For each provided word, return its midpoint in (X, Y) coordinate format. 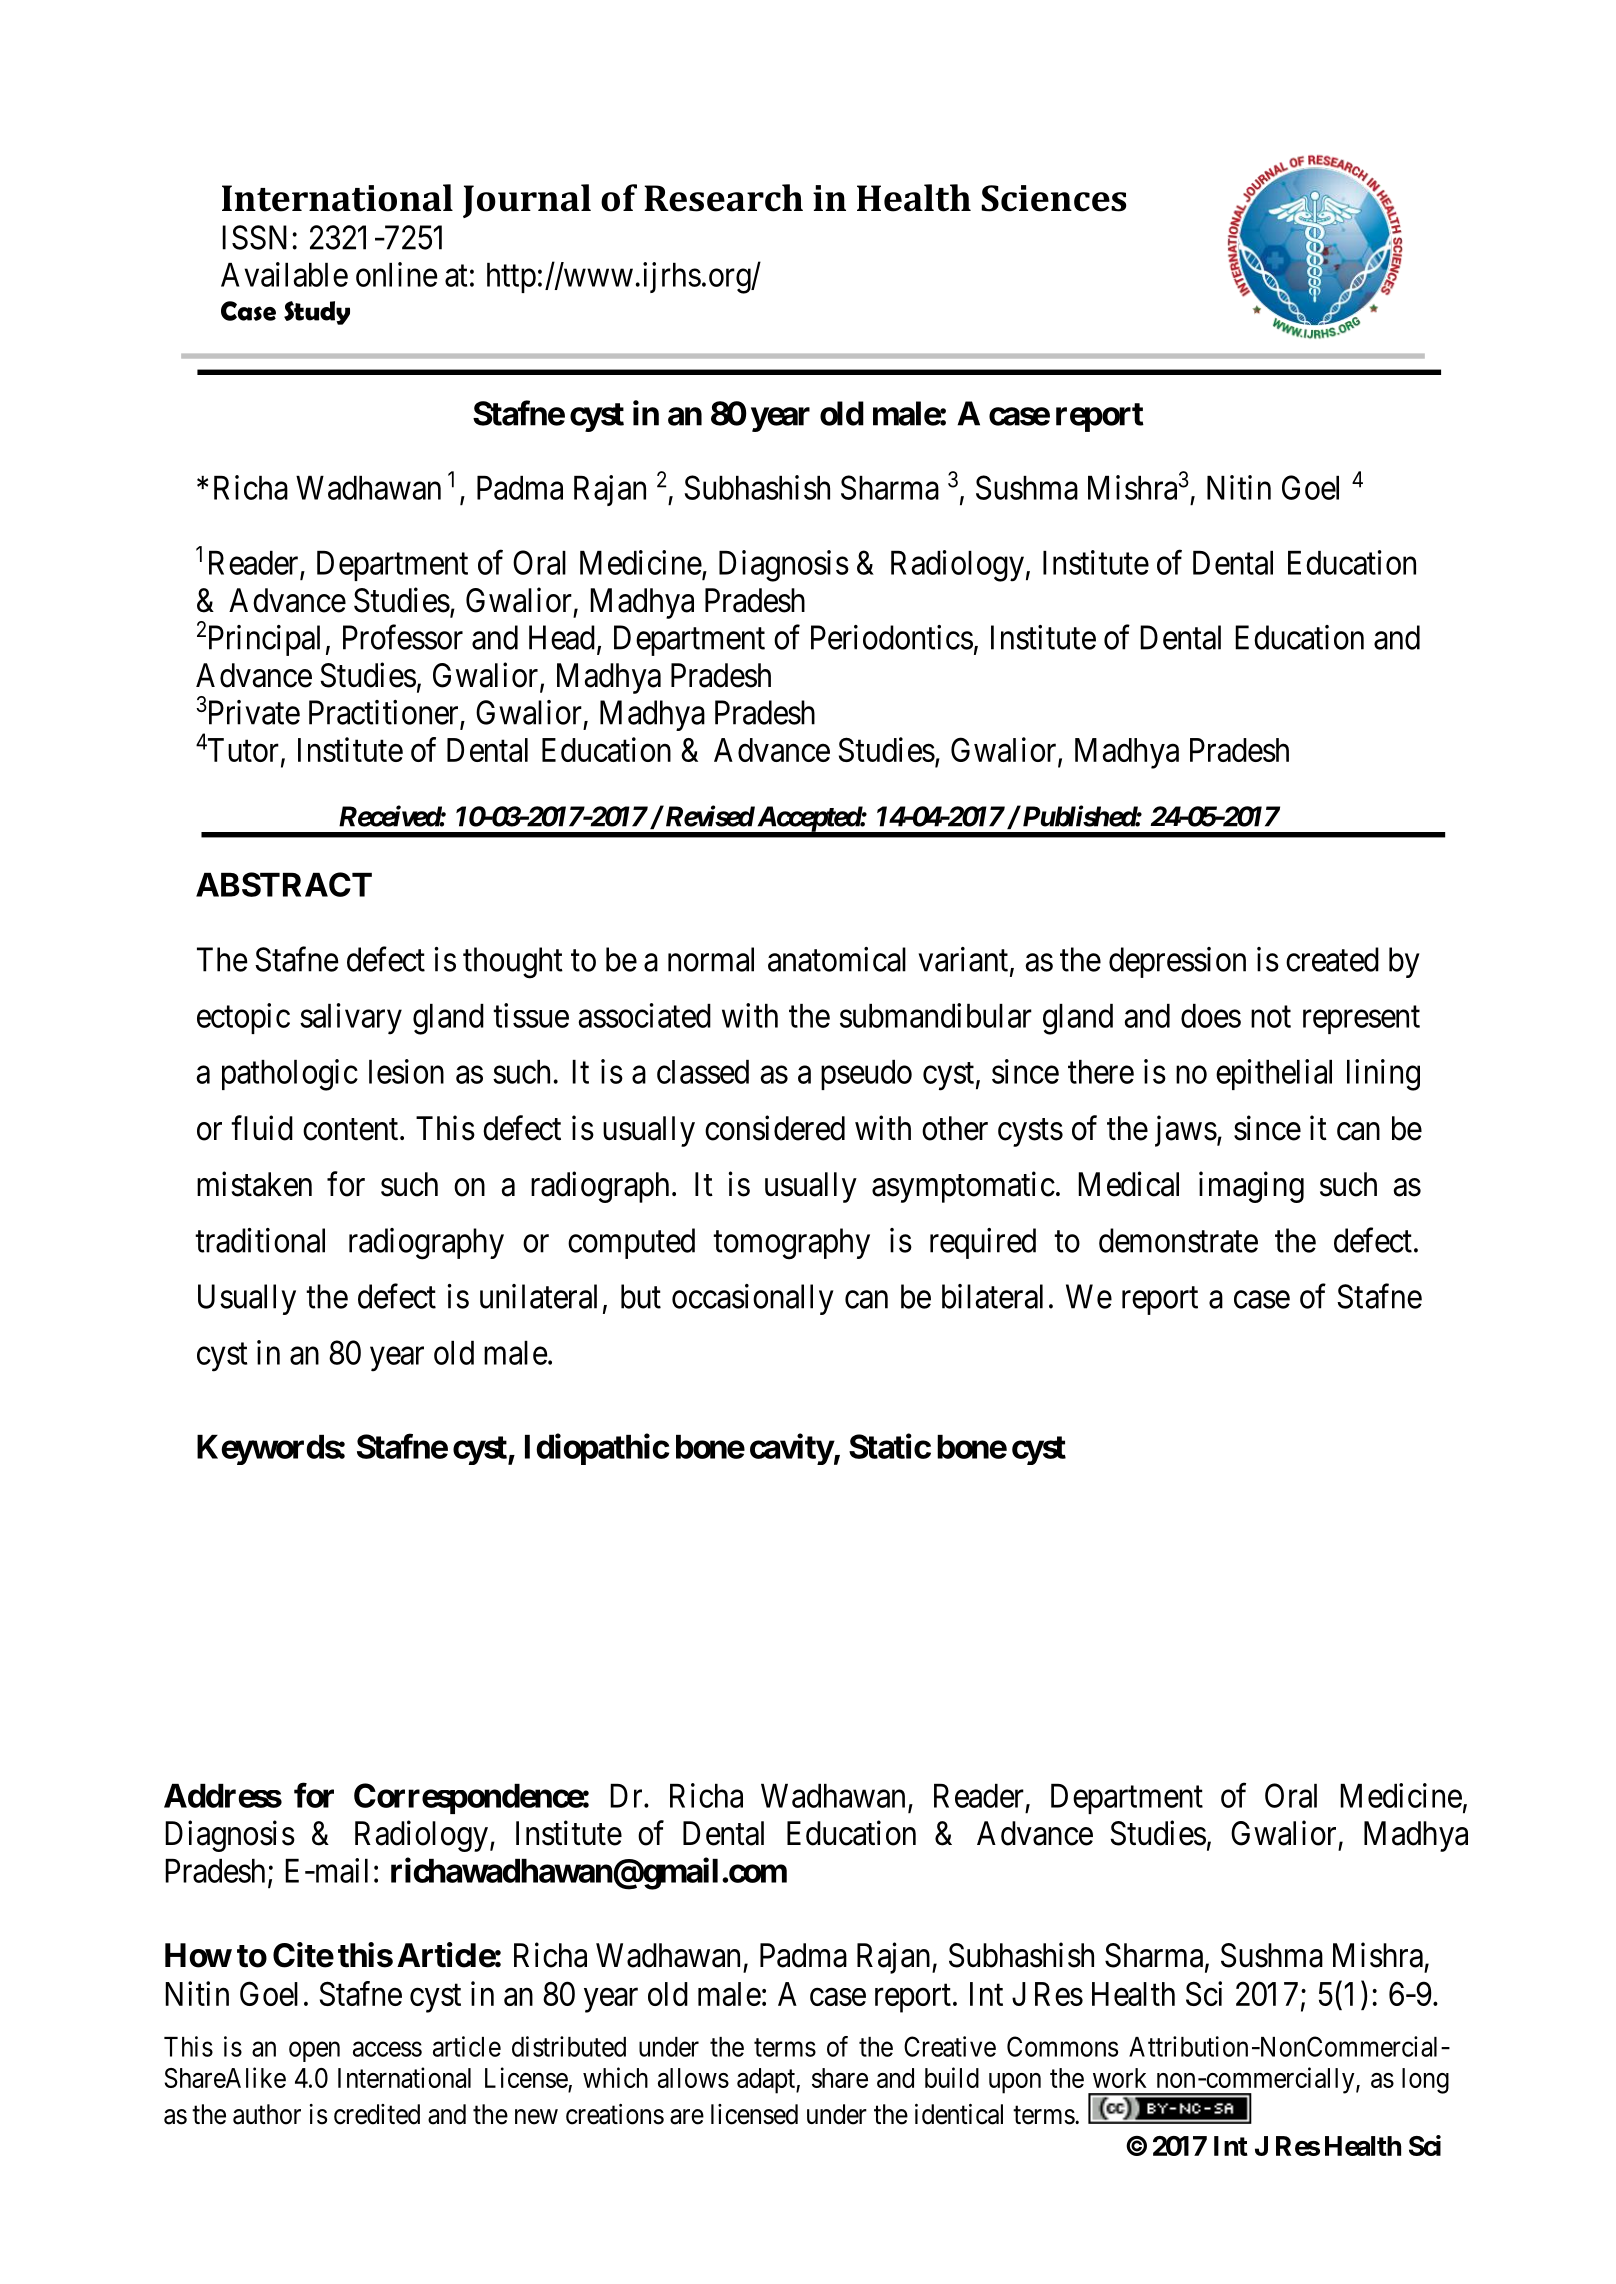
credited (377, 2114)
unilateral (538, 1296)
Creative (950, 2046)
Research (723, 198)
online (397, 274)
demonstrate (1178, 1240)
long (1425, 2081)
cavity (792, 1449)
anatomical (837, 959)
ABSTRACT (284, 884)
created (1332, 959)
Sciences (1054, 198)
